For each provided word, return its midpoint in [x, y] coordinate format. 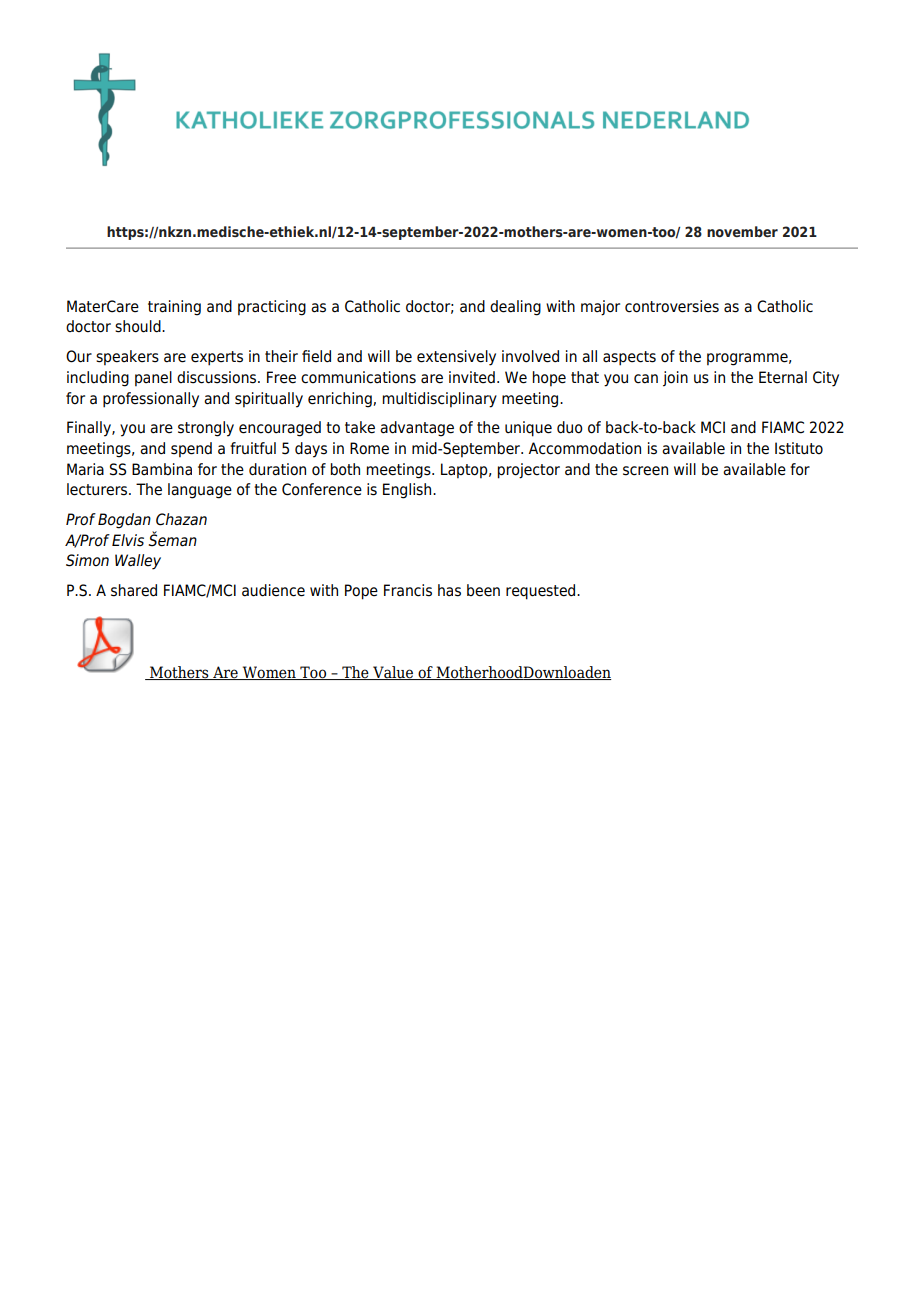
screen [645, 471]
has [449, 590]
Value [393, 673]
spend [191, 450]
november [742, 231]
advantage [417, 429]
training [174, 308]
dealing [515, 308]
